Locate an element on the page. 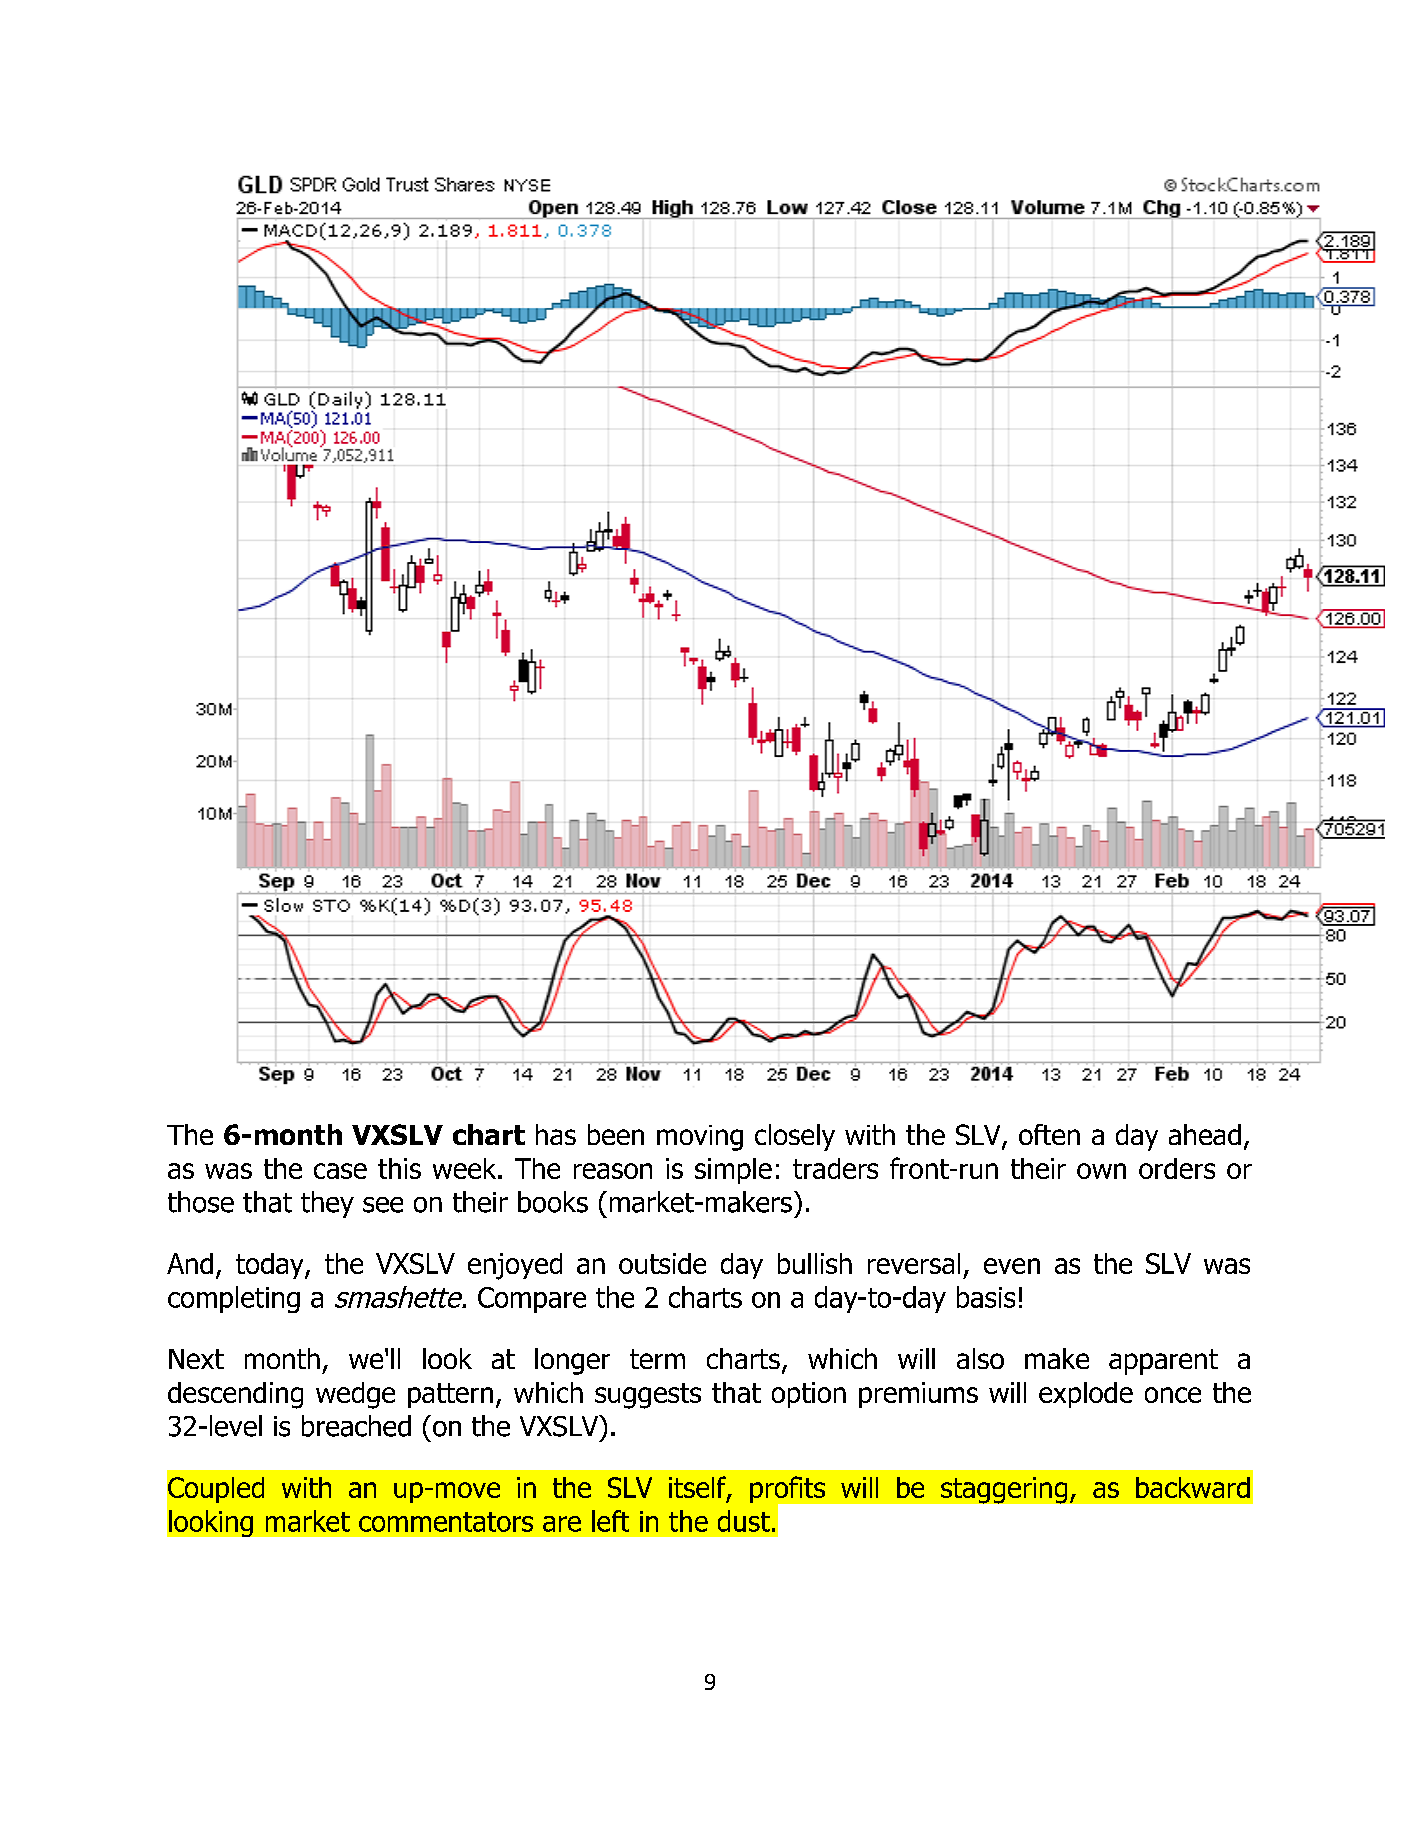 The image size is (1420, 1838). even is located at coordinates (1012, 1266).
